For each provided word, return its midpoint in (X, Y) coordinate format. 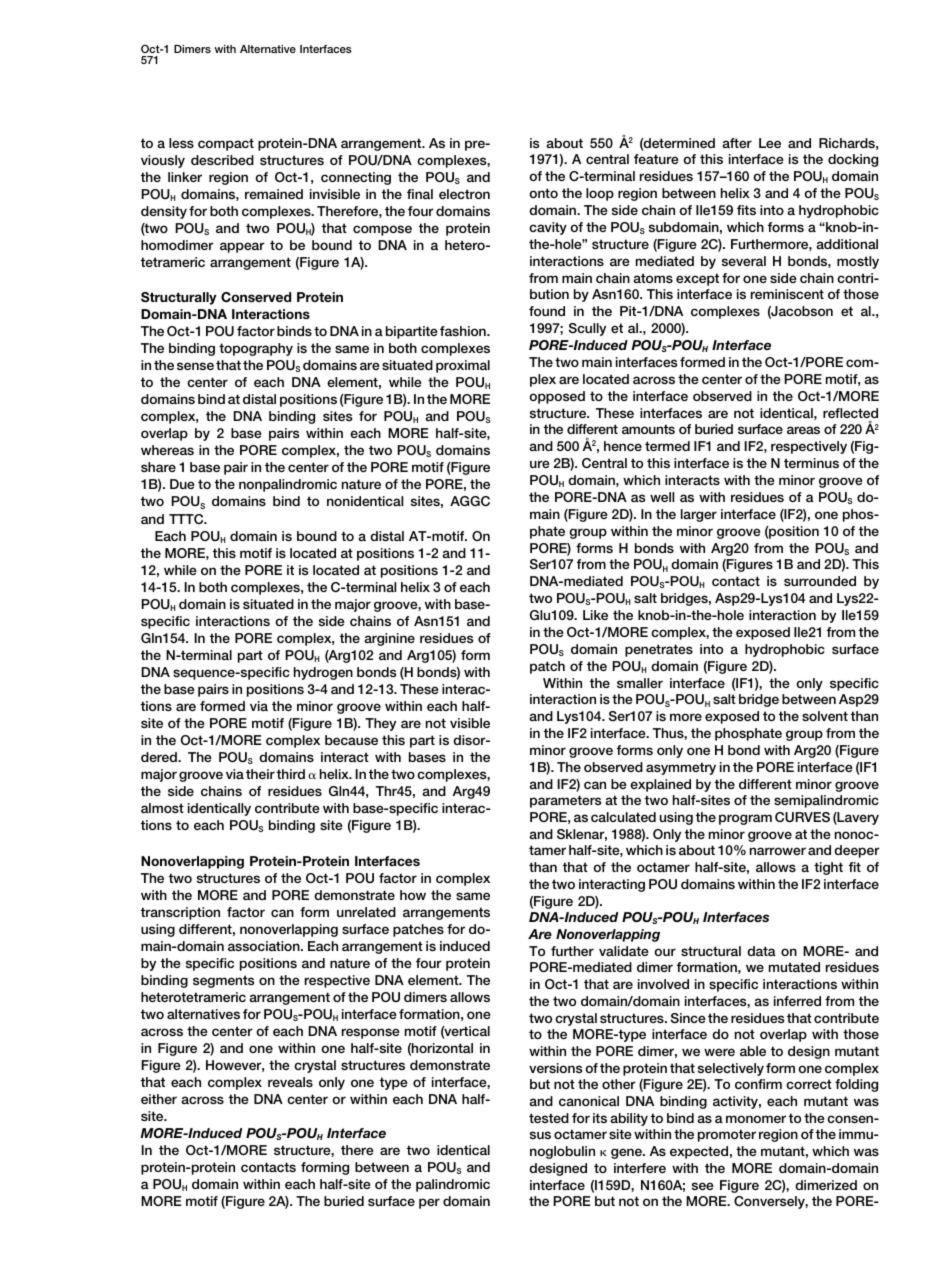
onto (543, 193)
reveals (290, 1082)
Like (595, 615)
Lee (770, 143)
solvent (825, 716)
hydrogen (323, 673)
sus (540, 1135)
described (222, 160)
